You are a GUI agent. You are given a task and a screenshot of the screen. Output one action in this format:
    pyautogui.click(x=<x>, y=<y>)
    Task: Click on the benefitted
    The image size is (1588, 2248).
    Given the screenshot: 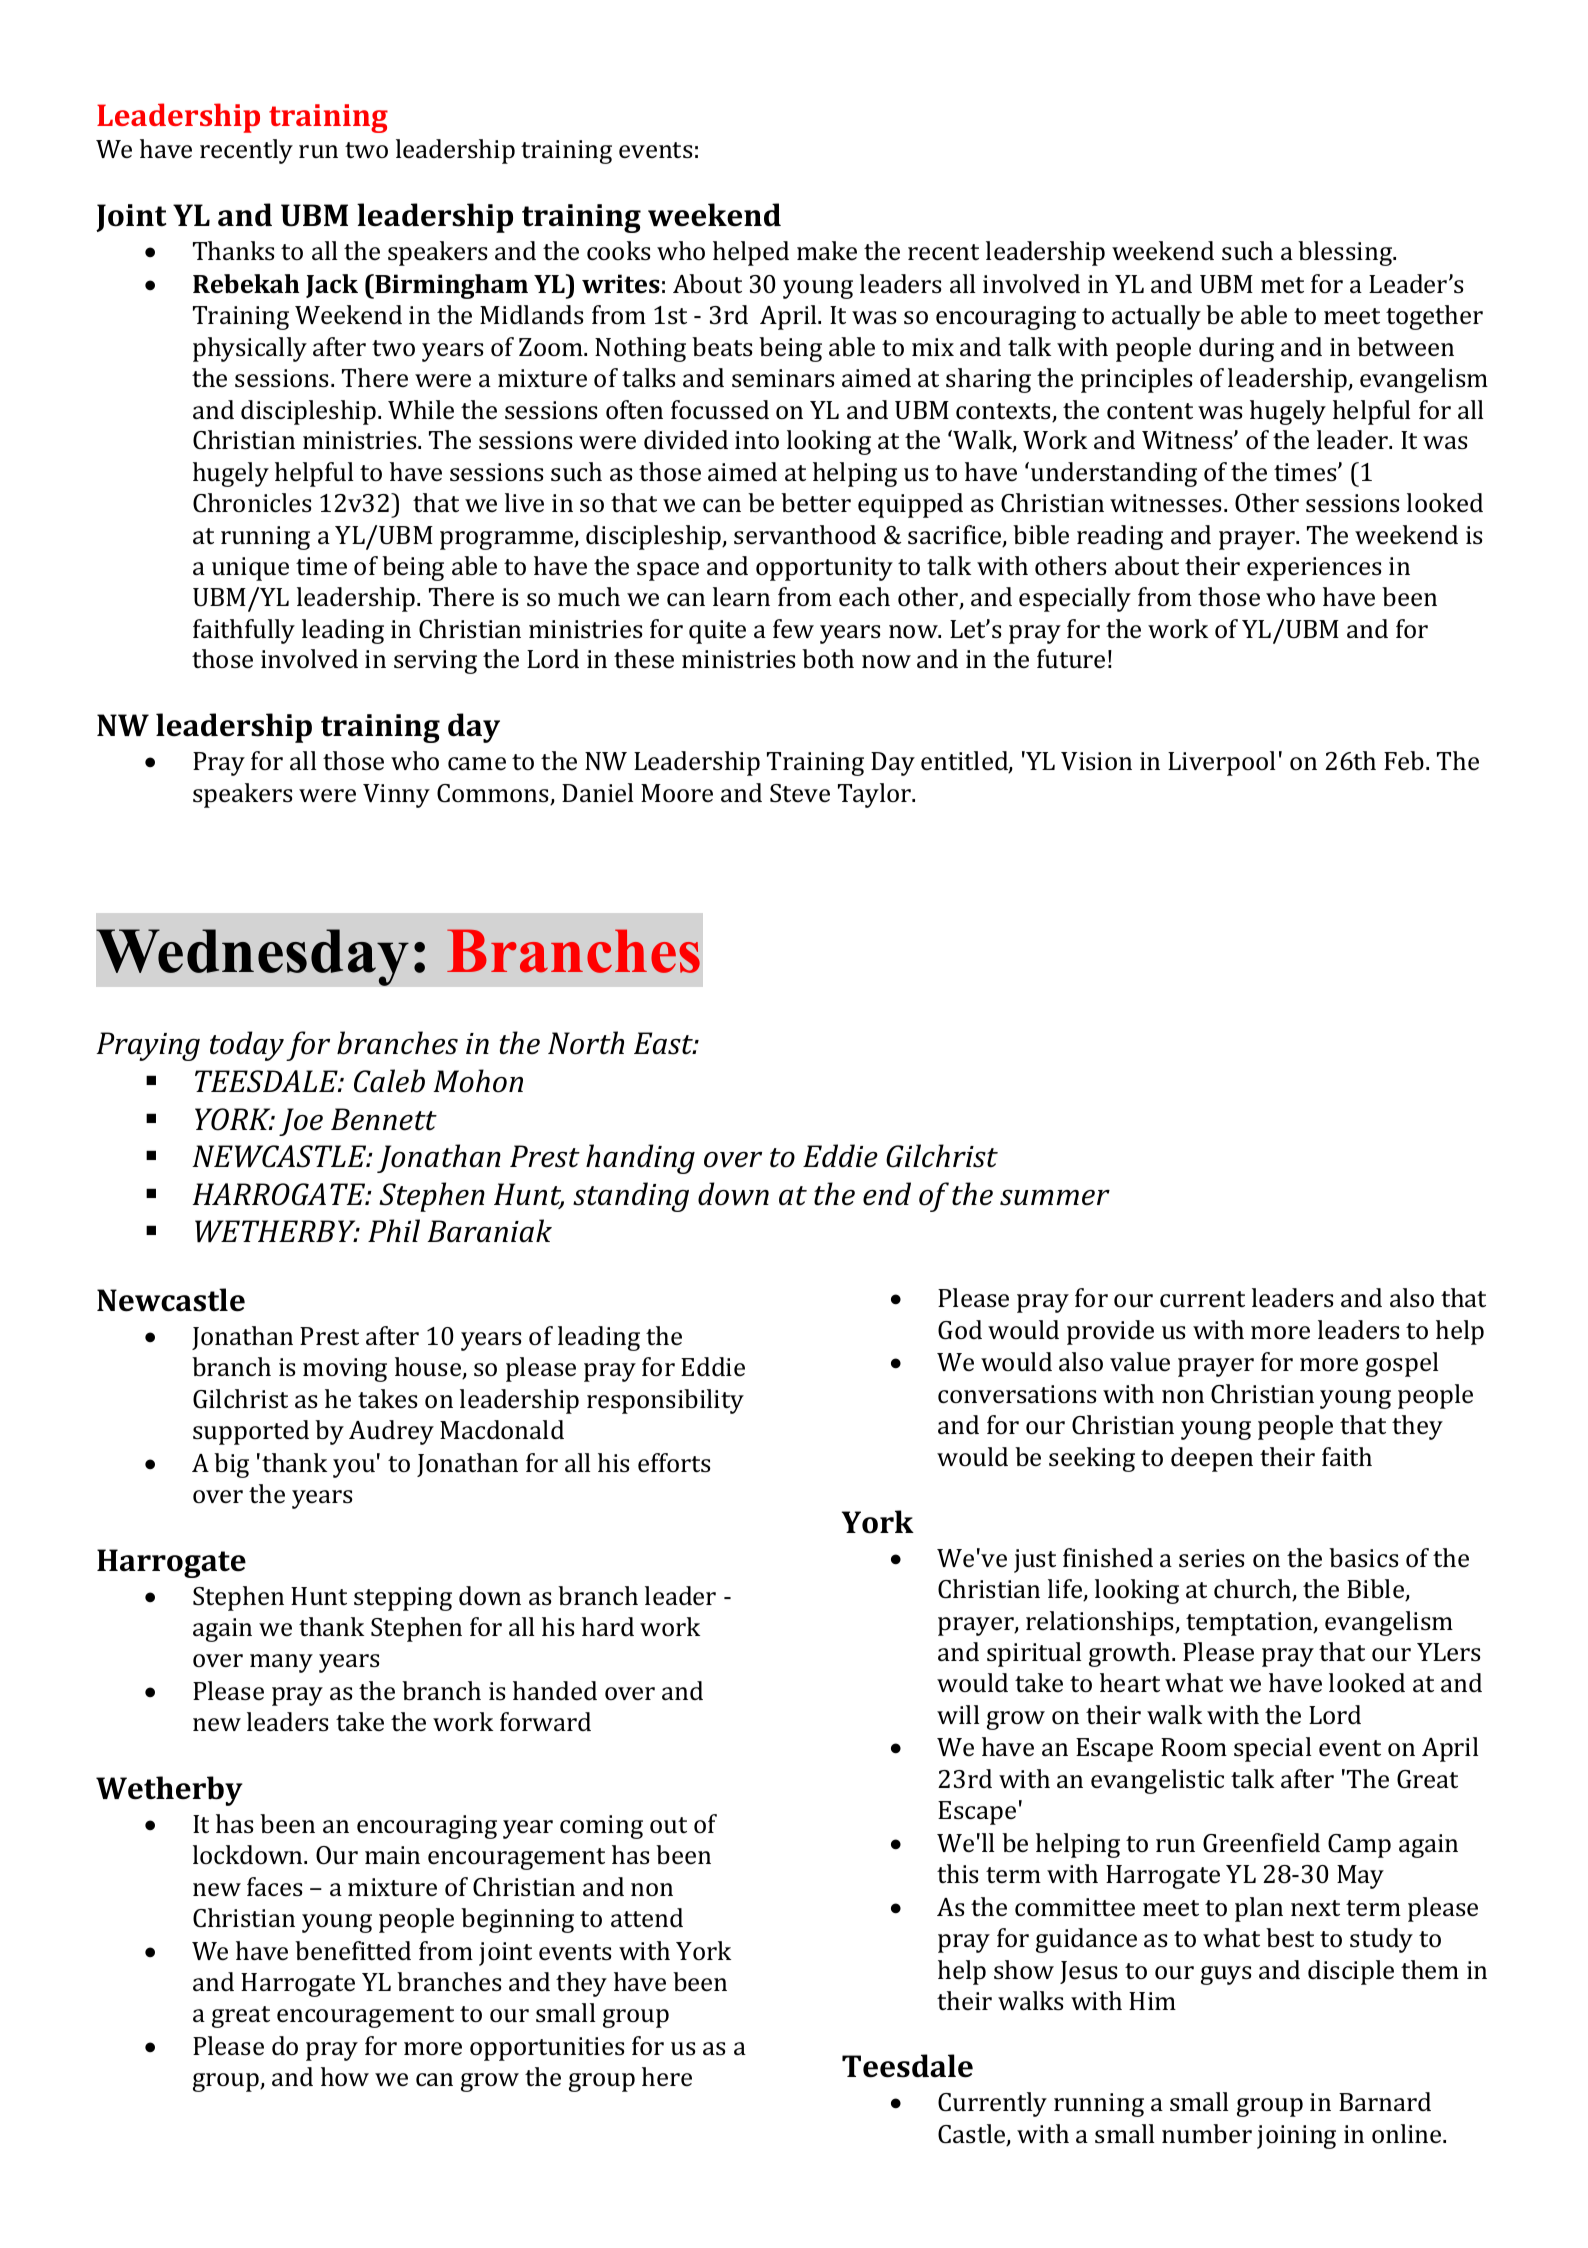 What is the action you would take?
    pyautogui.click(x=353, y=1951)
